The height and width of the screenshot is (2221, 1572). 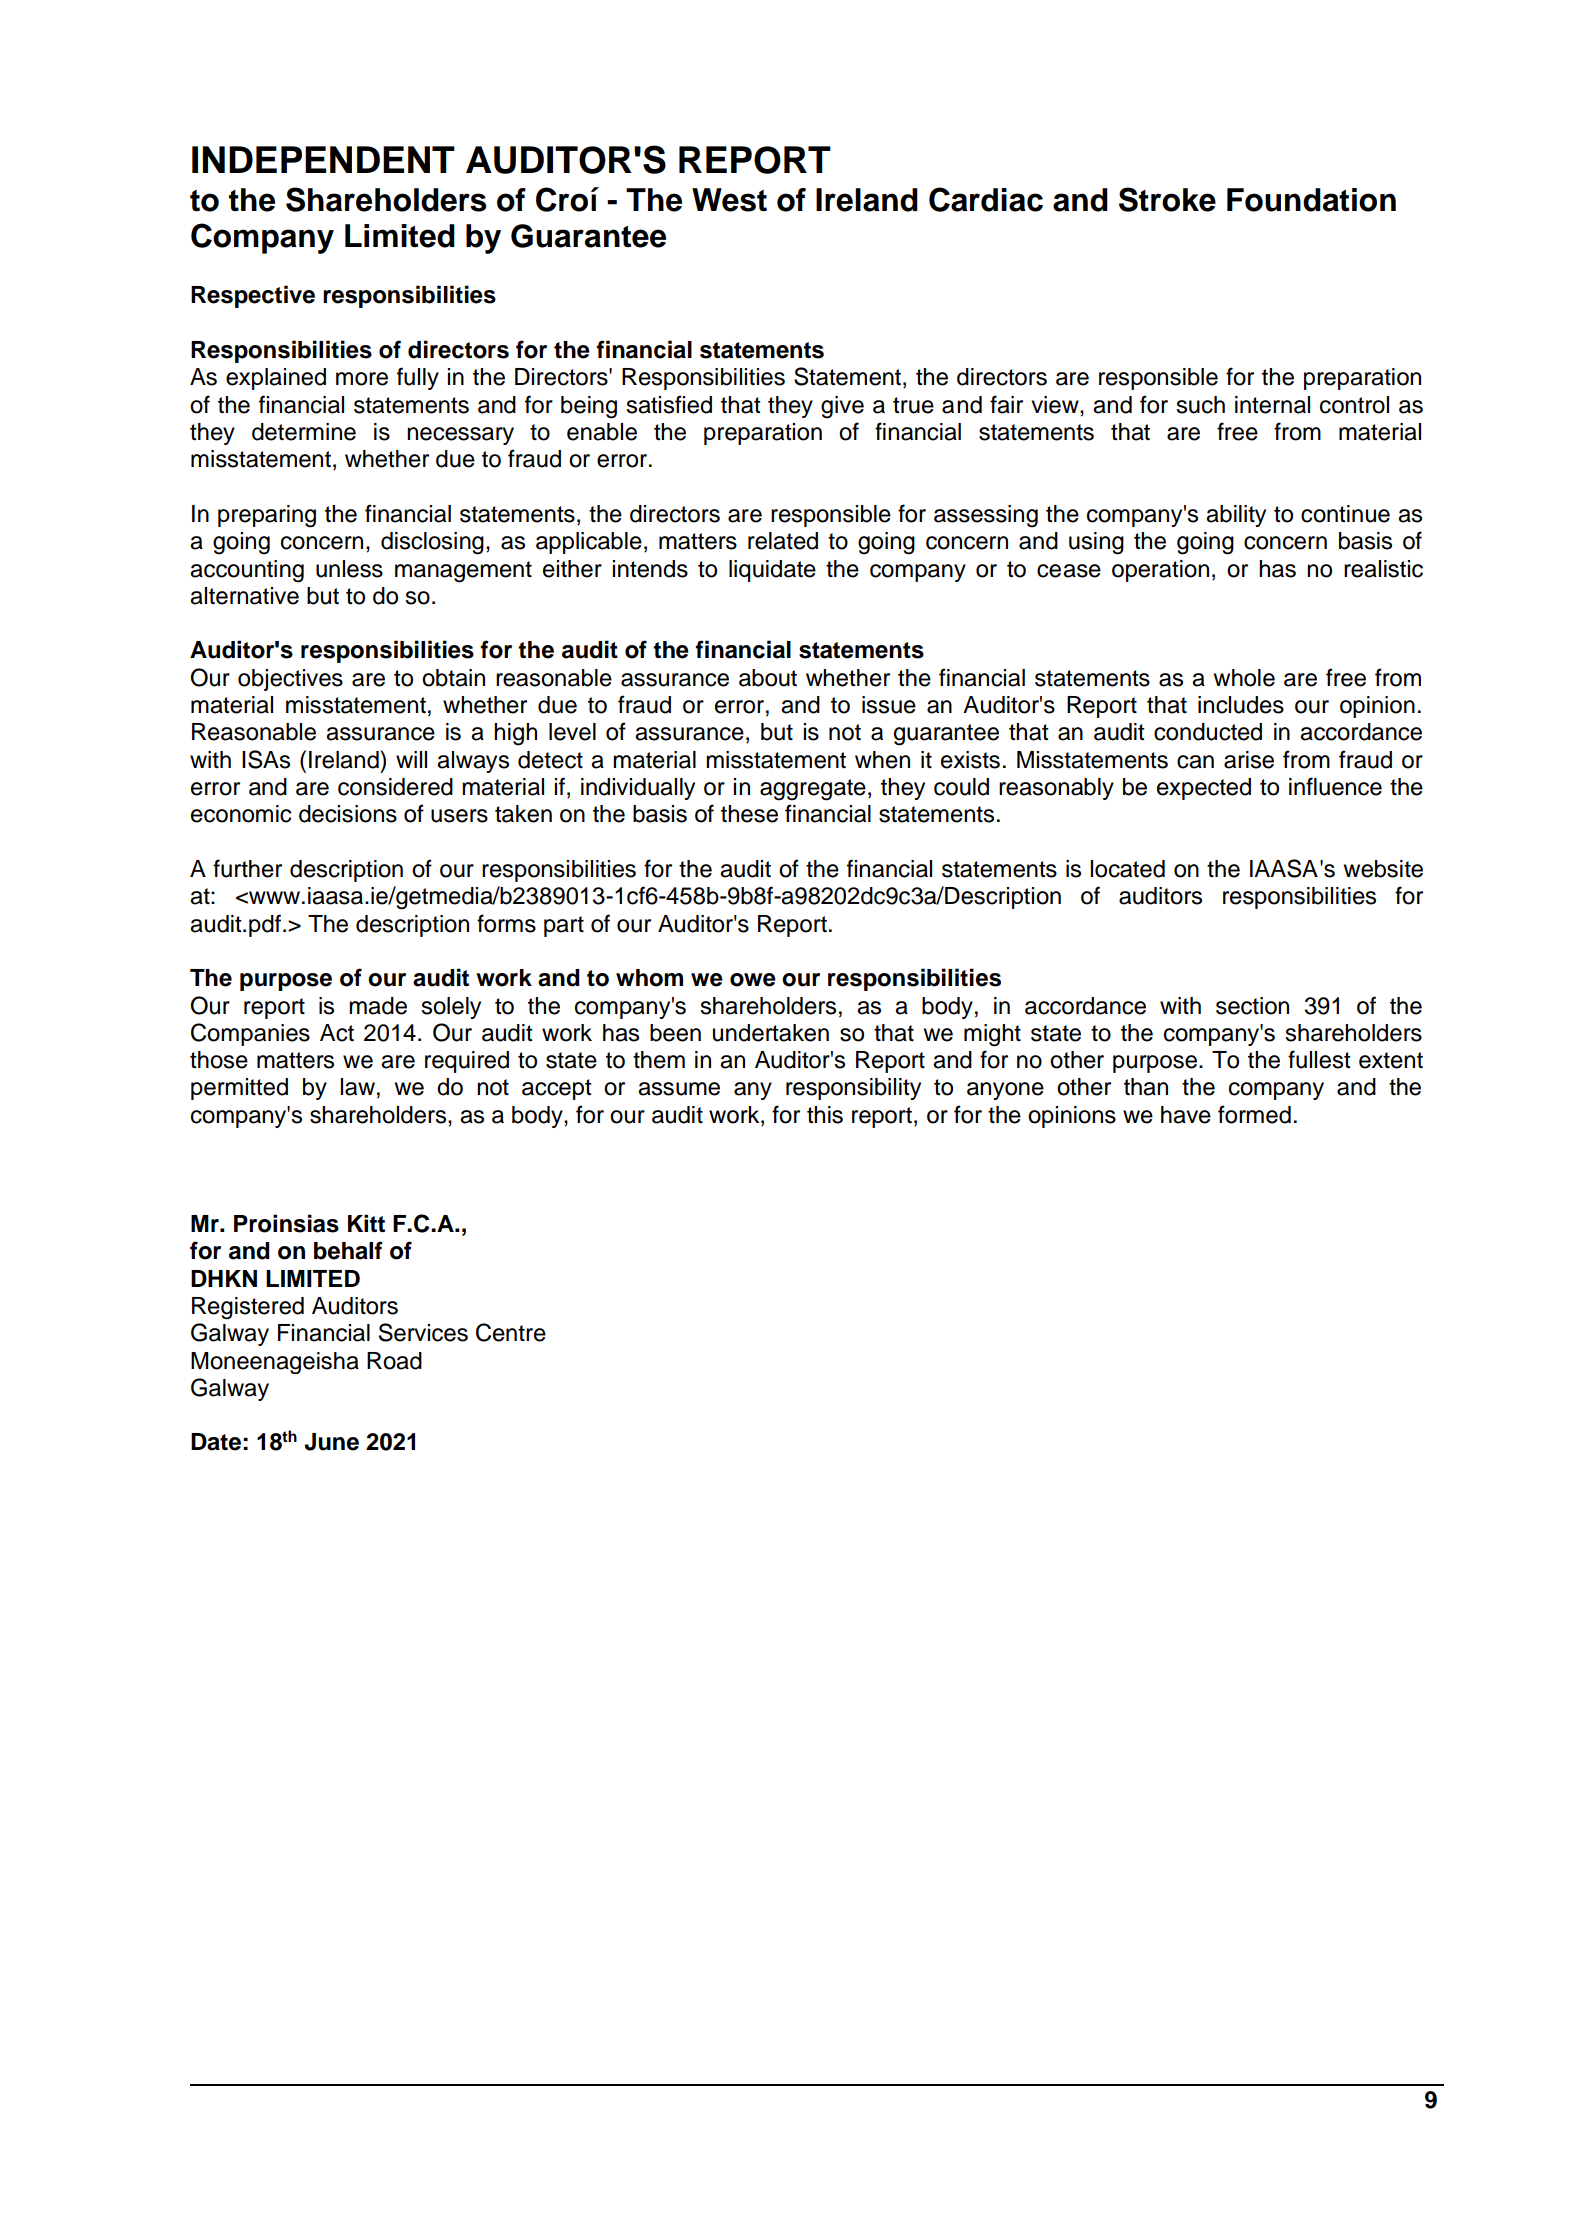 I want to click on formed, so click(x=1254, y=1114).
